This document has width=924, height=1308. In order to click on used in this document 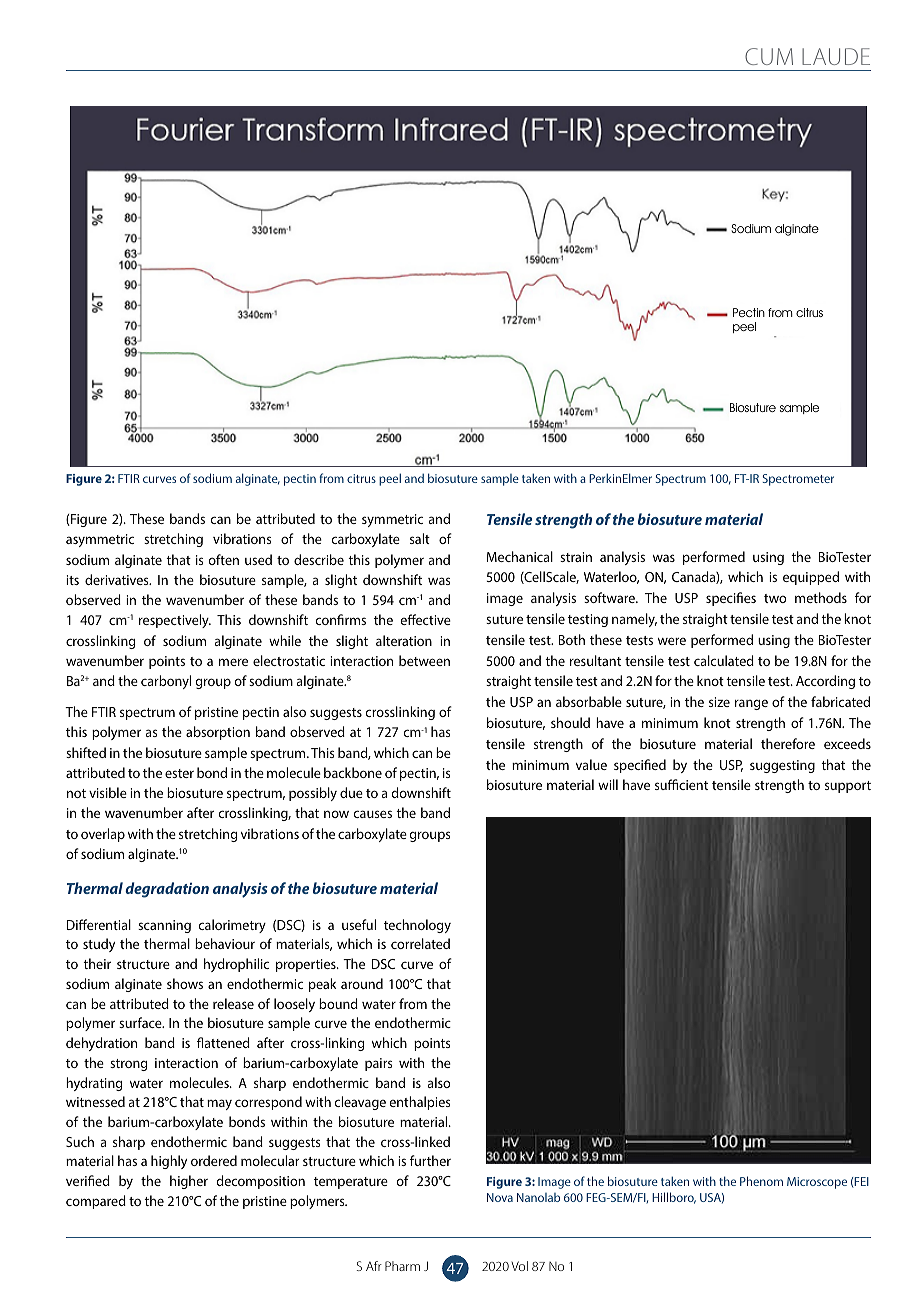, I will do `click(258, 559)`.
